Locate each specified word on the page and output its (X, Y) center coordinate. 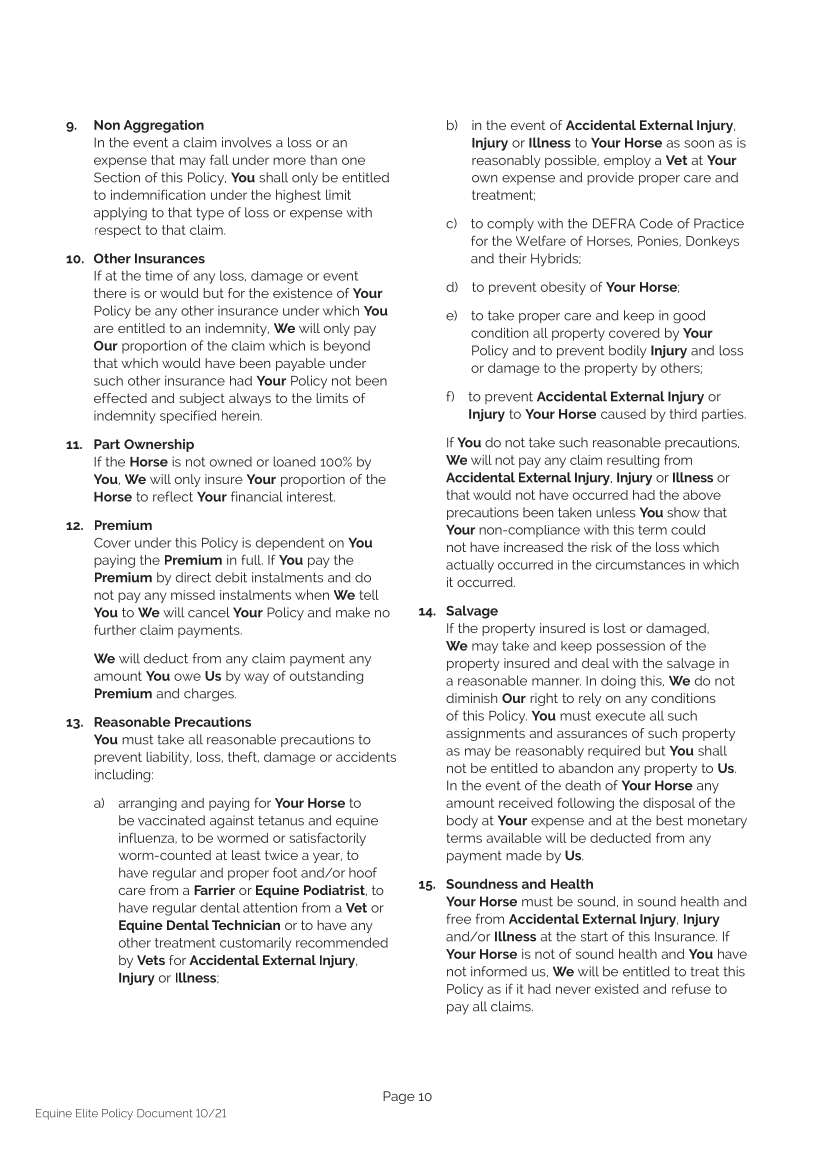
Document (165, 1113)
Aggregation (163, 126)
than (323, 160)
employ (627, 161)
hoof (363, 872)
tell (369, 595)
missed (193, 595)
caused (623, 414)
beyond (347, 347)
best (669, 820)
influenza (147, 838)
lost (615, 628)
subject (202, 399)
